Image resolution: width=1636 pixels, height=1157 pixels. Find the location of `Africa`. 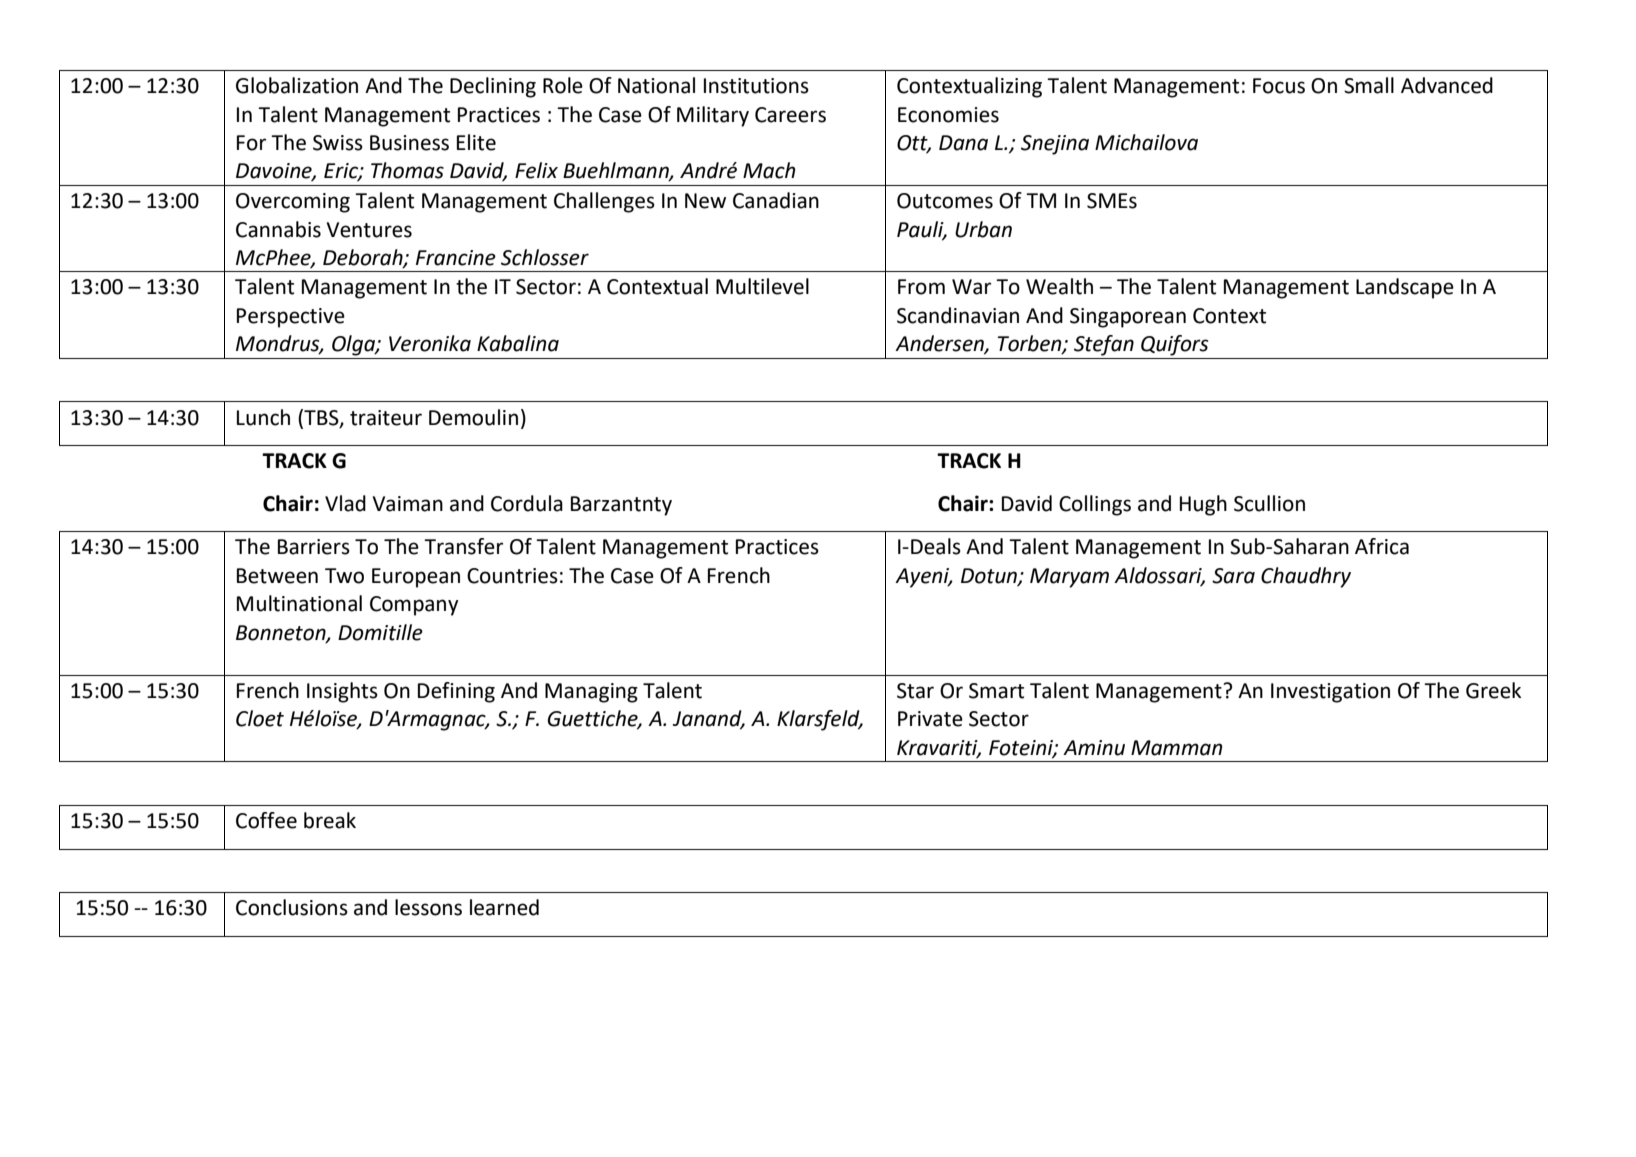

Africa is located at coordinates (1382, 546).
